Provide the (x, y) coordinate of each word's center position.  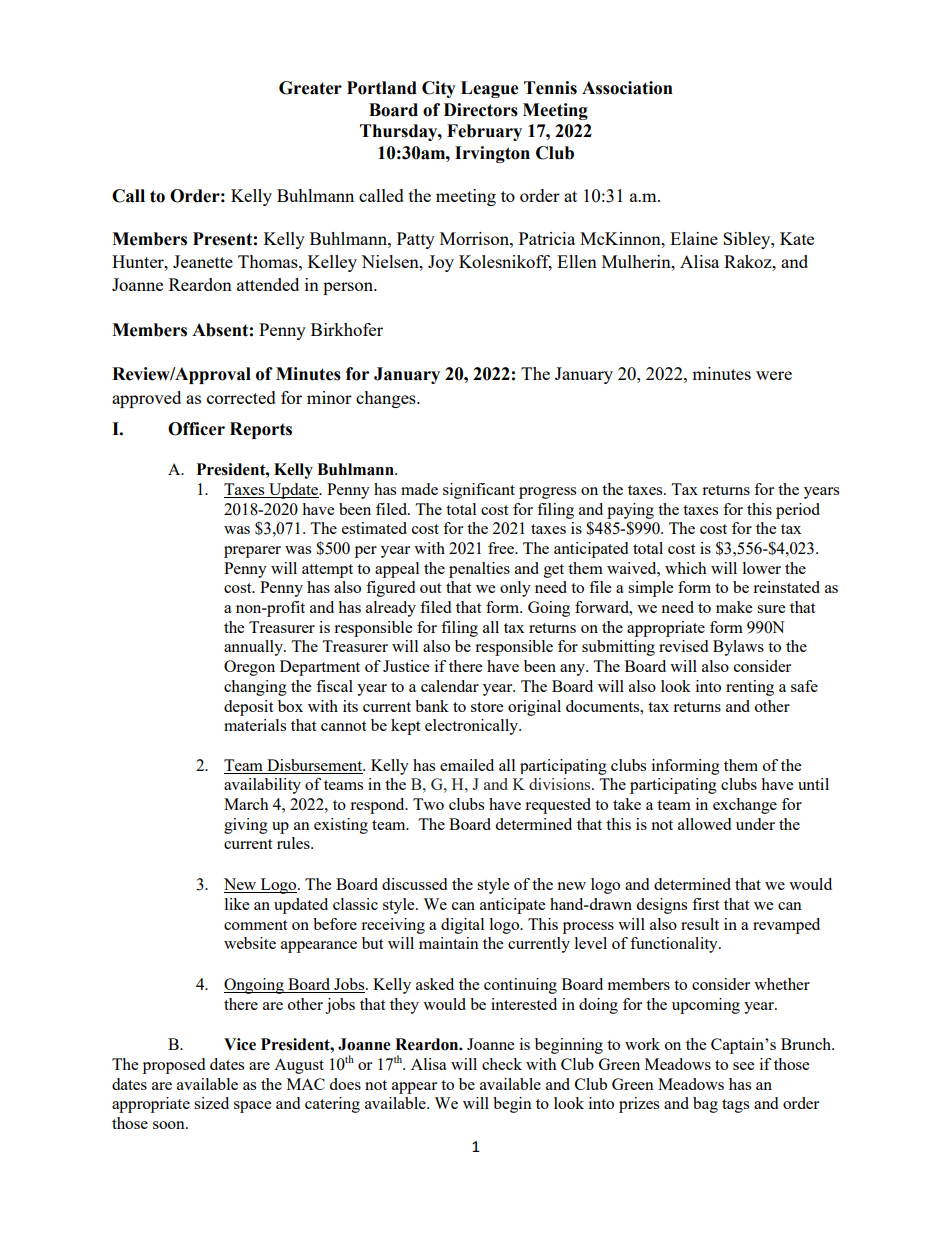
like (237, 904)
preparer (252, 552)
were (774, 375)
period (798, 511)
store (487, 707)
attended (268, 284)
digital (462, 926)
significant (479, 491)
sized (211, 1103)
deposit (248, 708)
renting (750, 688)
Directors (481, 110)
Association (627, 88)
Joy (441, 263)
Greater (310, 88)
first (705, 904)
